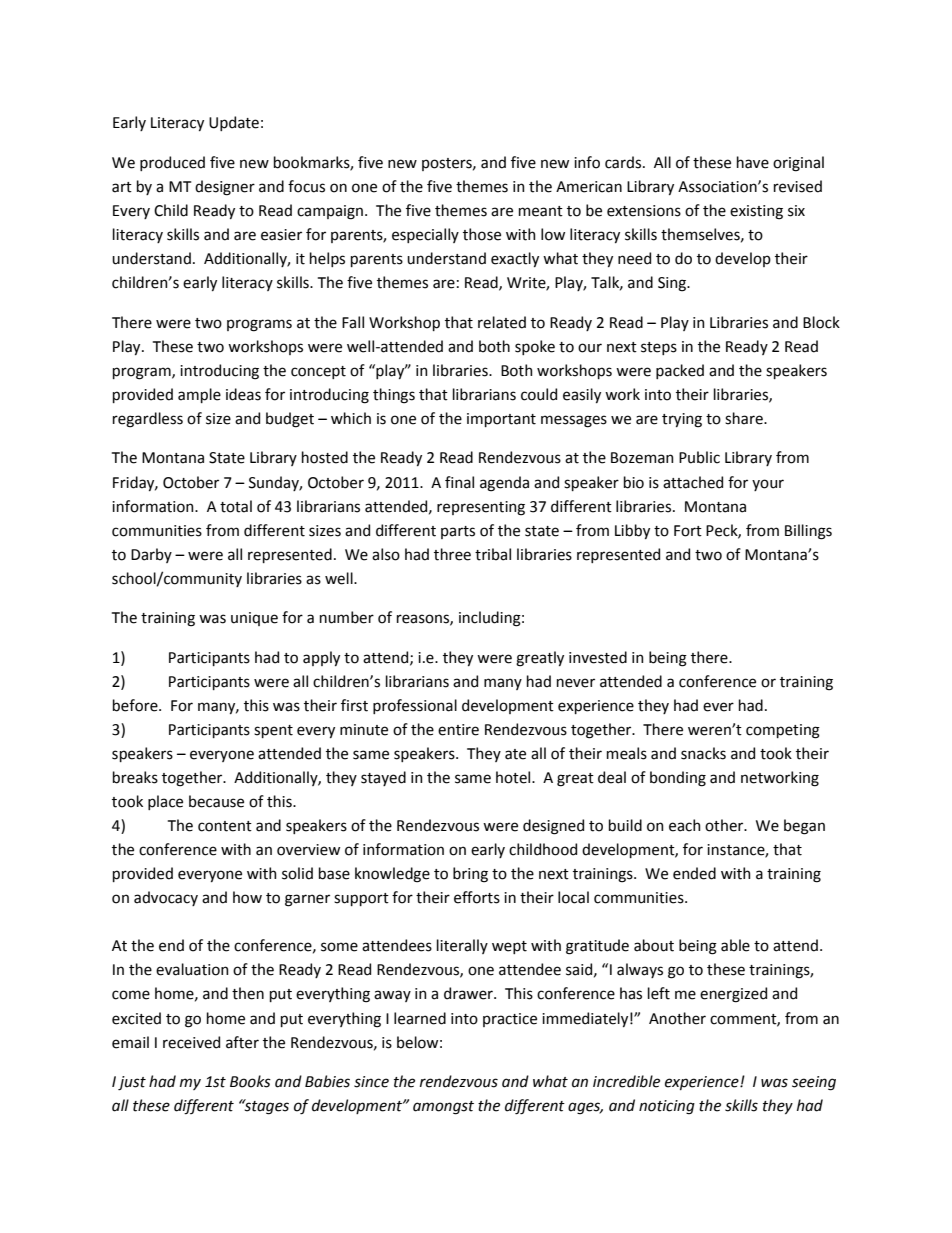  What do you see at coordinates (470, 875) in the page?
I see `bring` at bounding box center [470, 875].
